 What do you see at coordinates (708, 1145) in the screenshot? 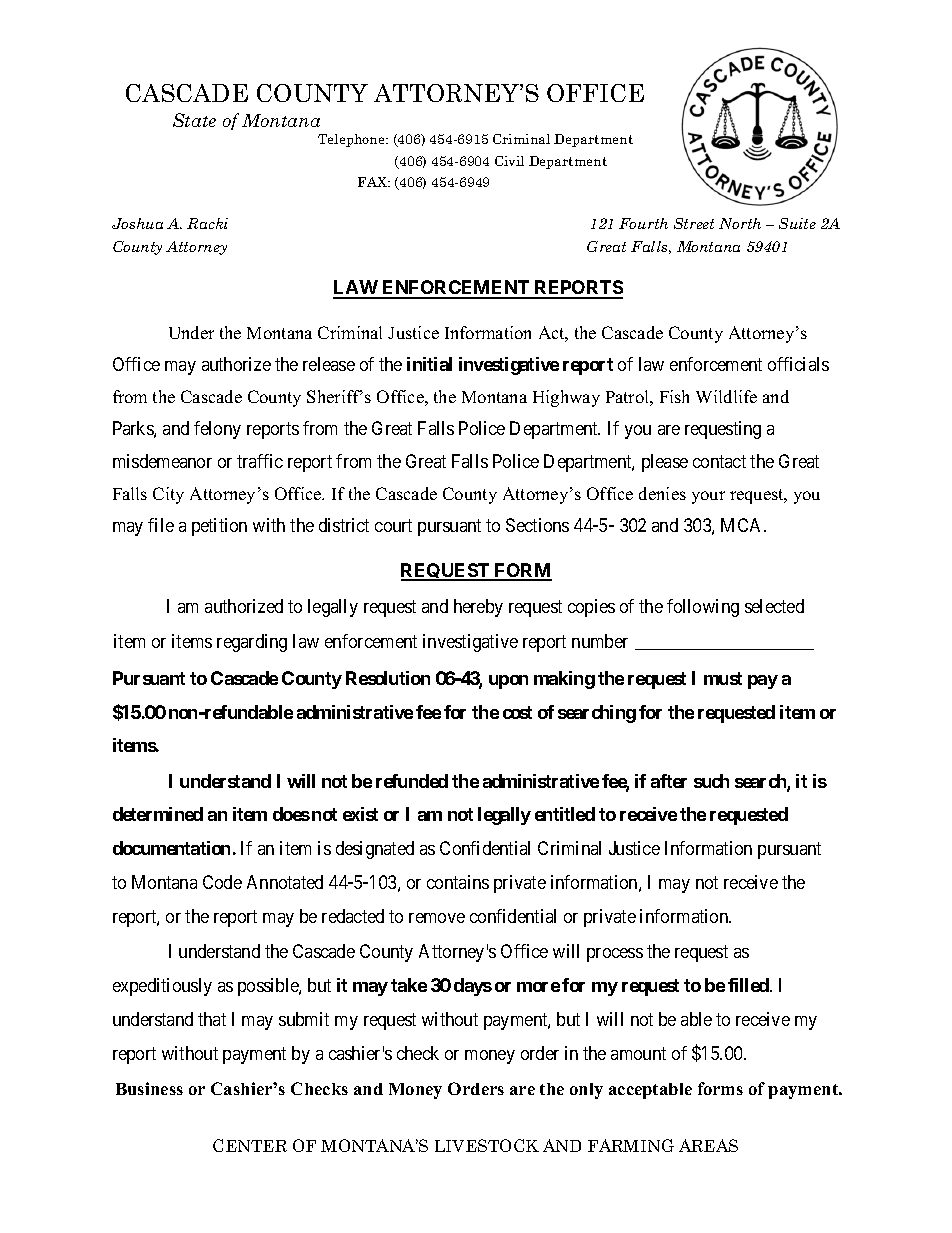
I see `AREAS` at bounding box center [708, 1145].
